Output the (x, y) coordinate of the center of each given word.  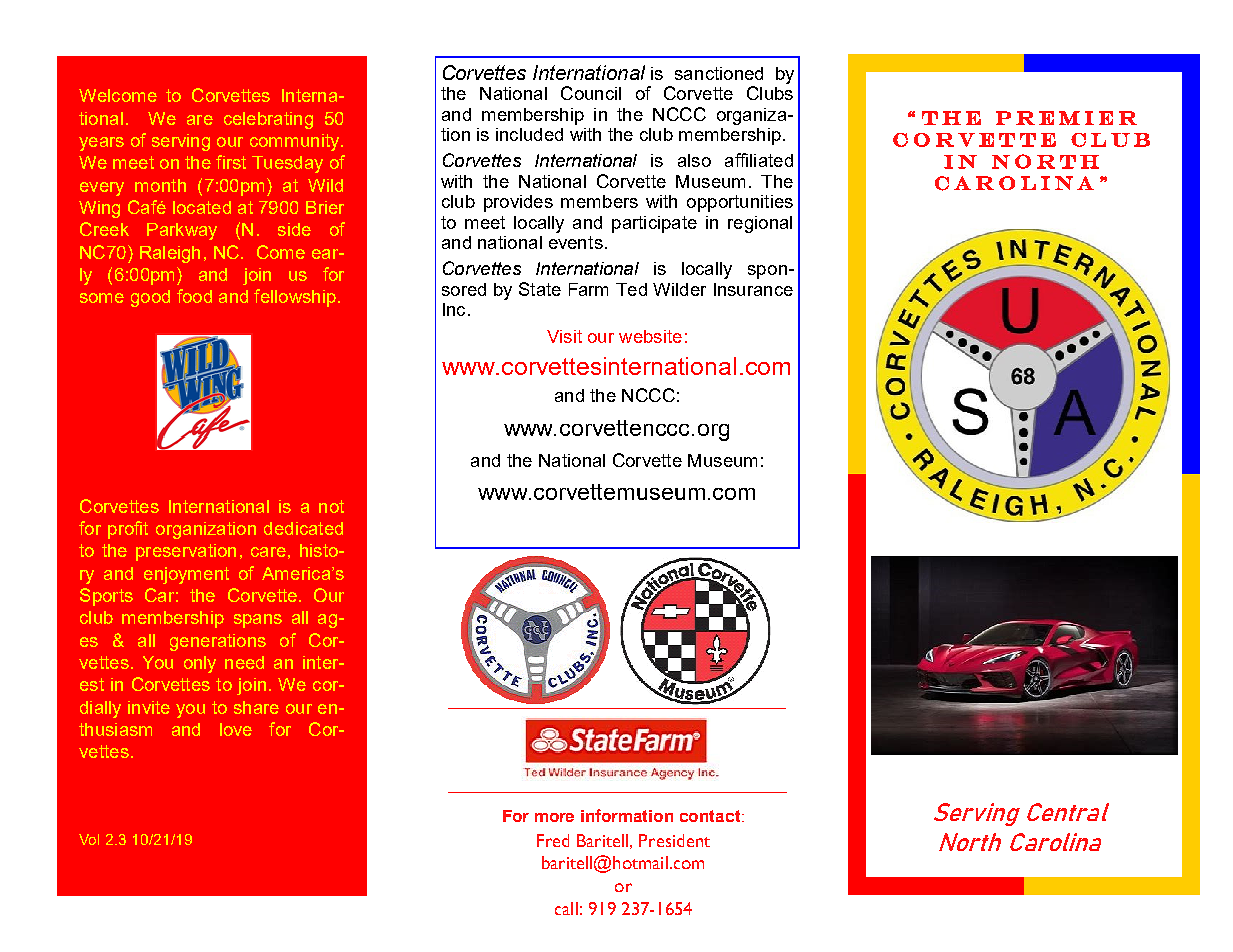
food (194, 296)
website (650, 336)
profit (128, 530)
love (236, 729)
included (529, 134)
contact (711, 816)
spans (258, 621)
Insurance (753, 289)
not (331, 506)
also (694, 160)
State (540, 289)
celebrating (268, 120)
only (200, 664)
